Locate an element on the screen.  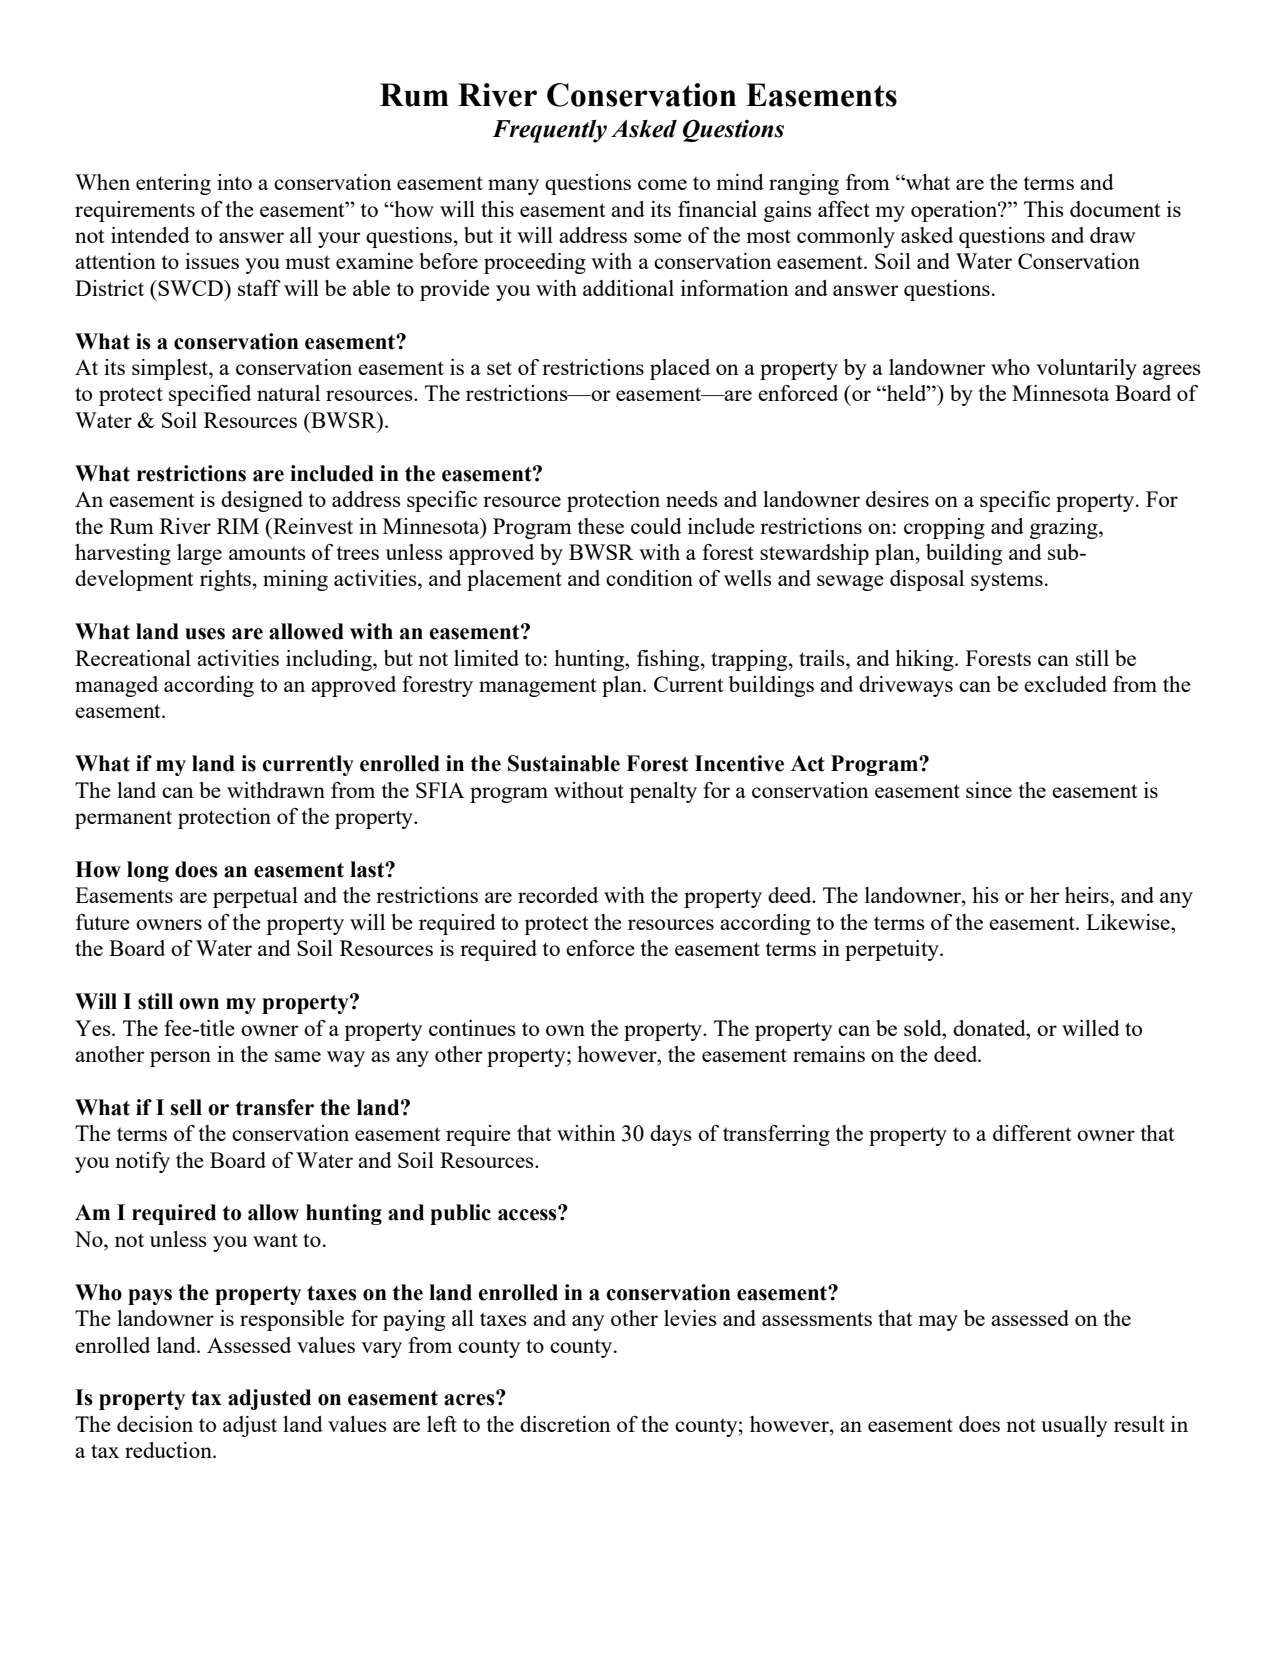
systems is located at coordinates (1007, 581).
